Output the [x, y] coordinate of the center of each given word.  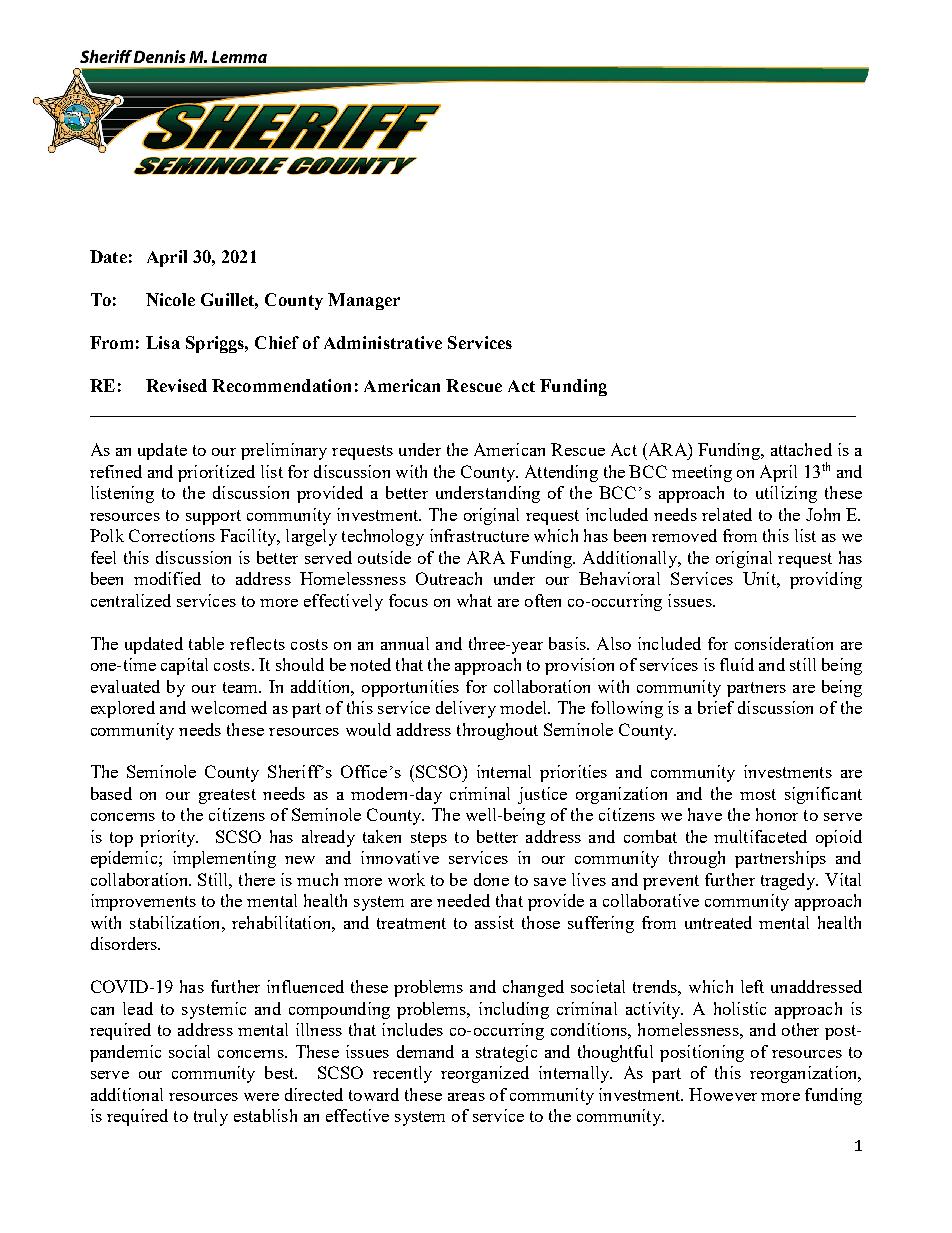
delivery [466, 709]
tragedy [789, 881]
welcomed [229, 707]
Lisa [163, 342]
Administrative [383, 342]
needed [463, 900]
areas [466, 1097]
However [723, 1094]
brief [716, 707]
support [213, 517]
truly [211, 1117]
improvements [143, 902]
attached [801, 449]
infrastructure [479, 535]
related [727, 514]
